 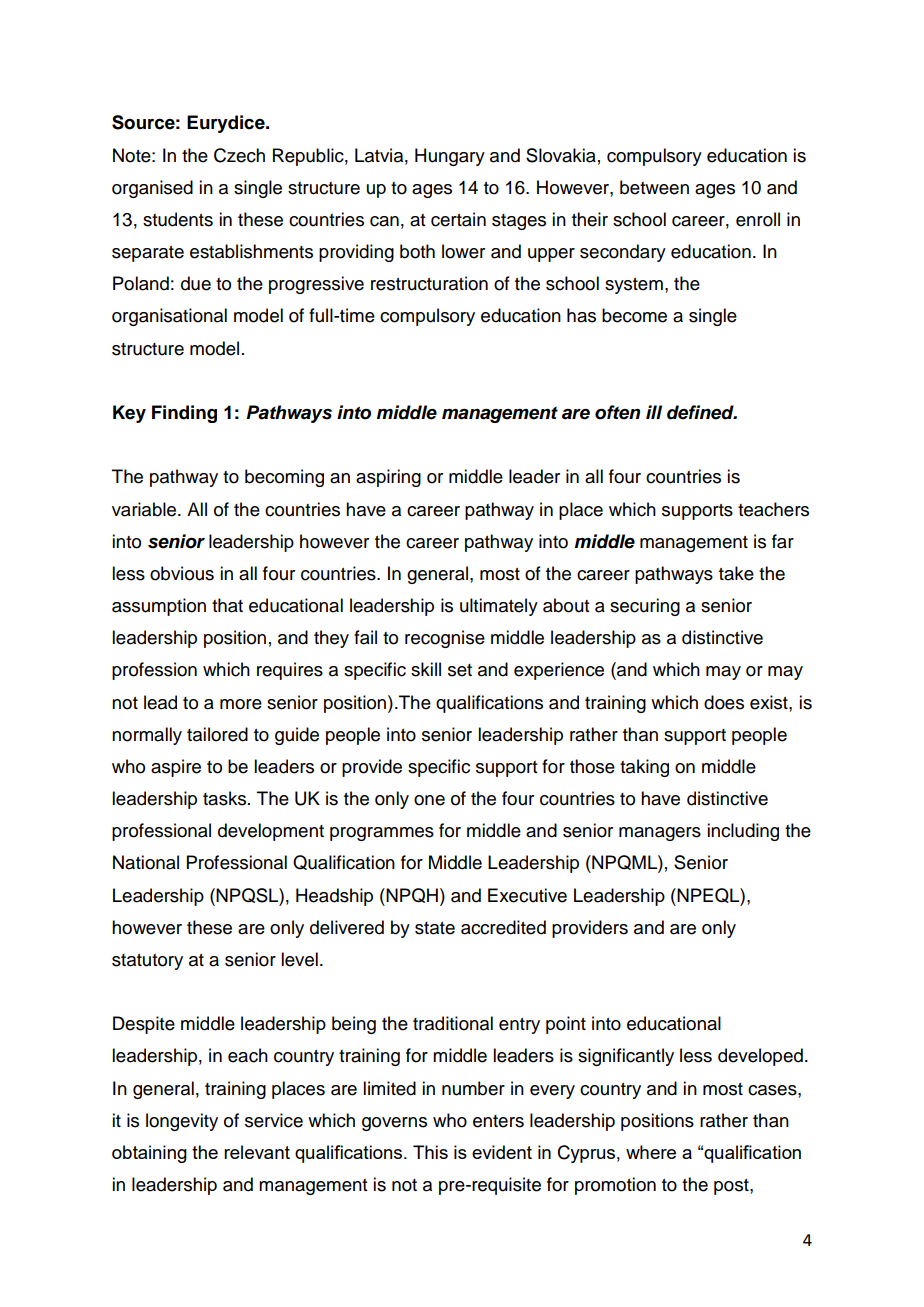 I want to click on between, so click(x=654, y=187).
